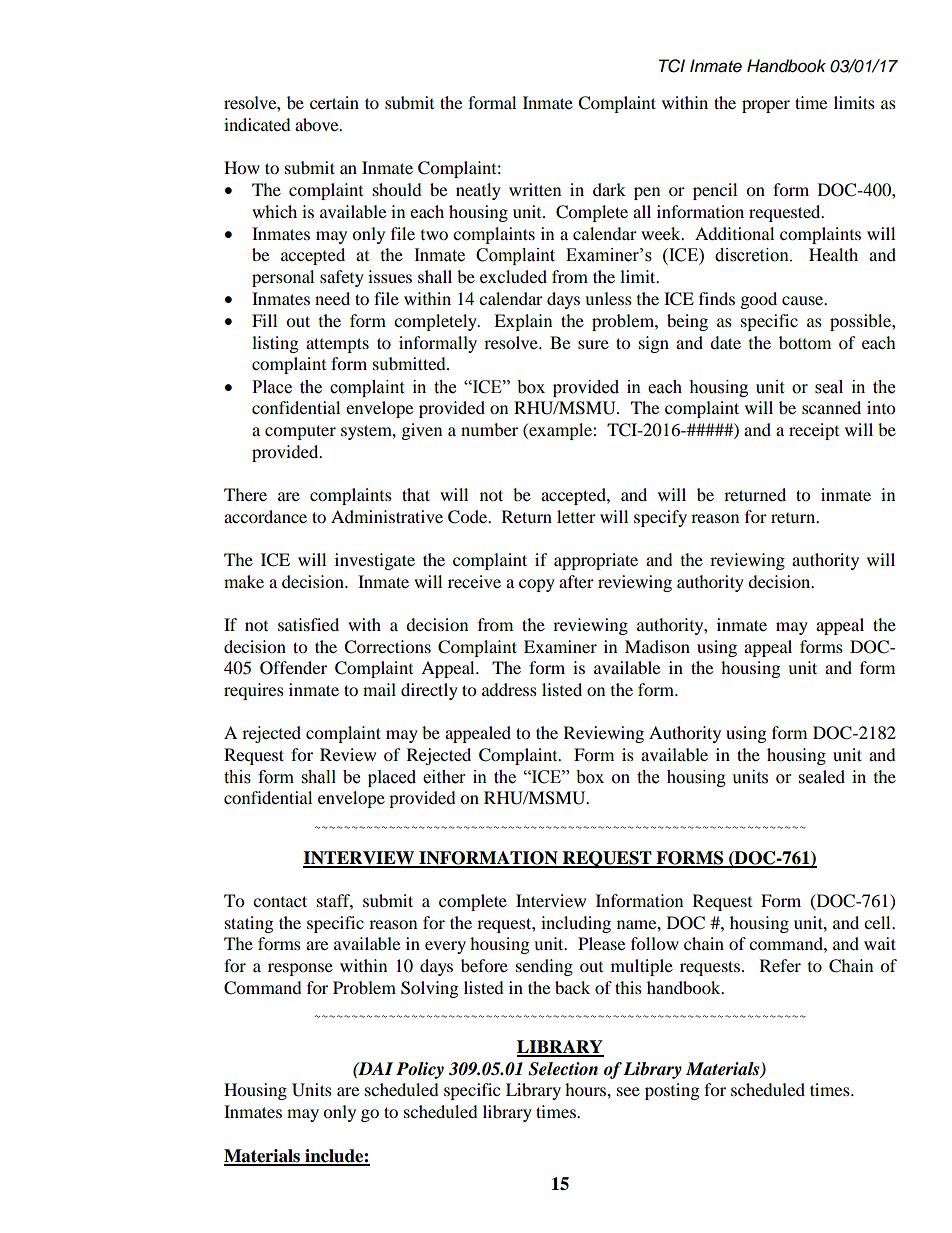 The image size is (952, 1233). I want to click on written, so click(535, 189).
